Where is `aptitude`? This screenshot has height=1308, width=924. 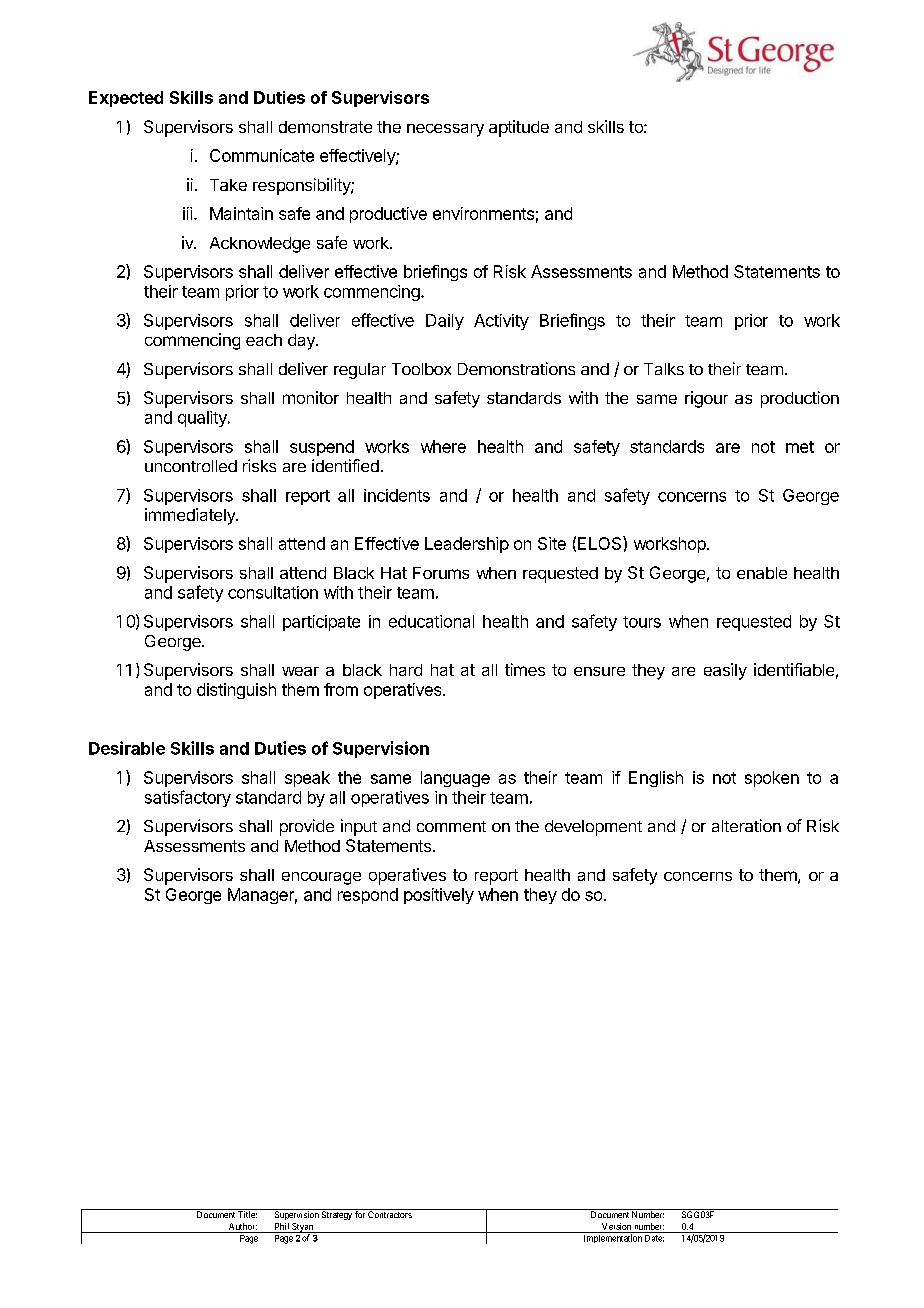 aptitude is located at coordinates (519, 128).
